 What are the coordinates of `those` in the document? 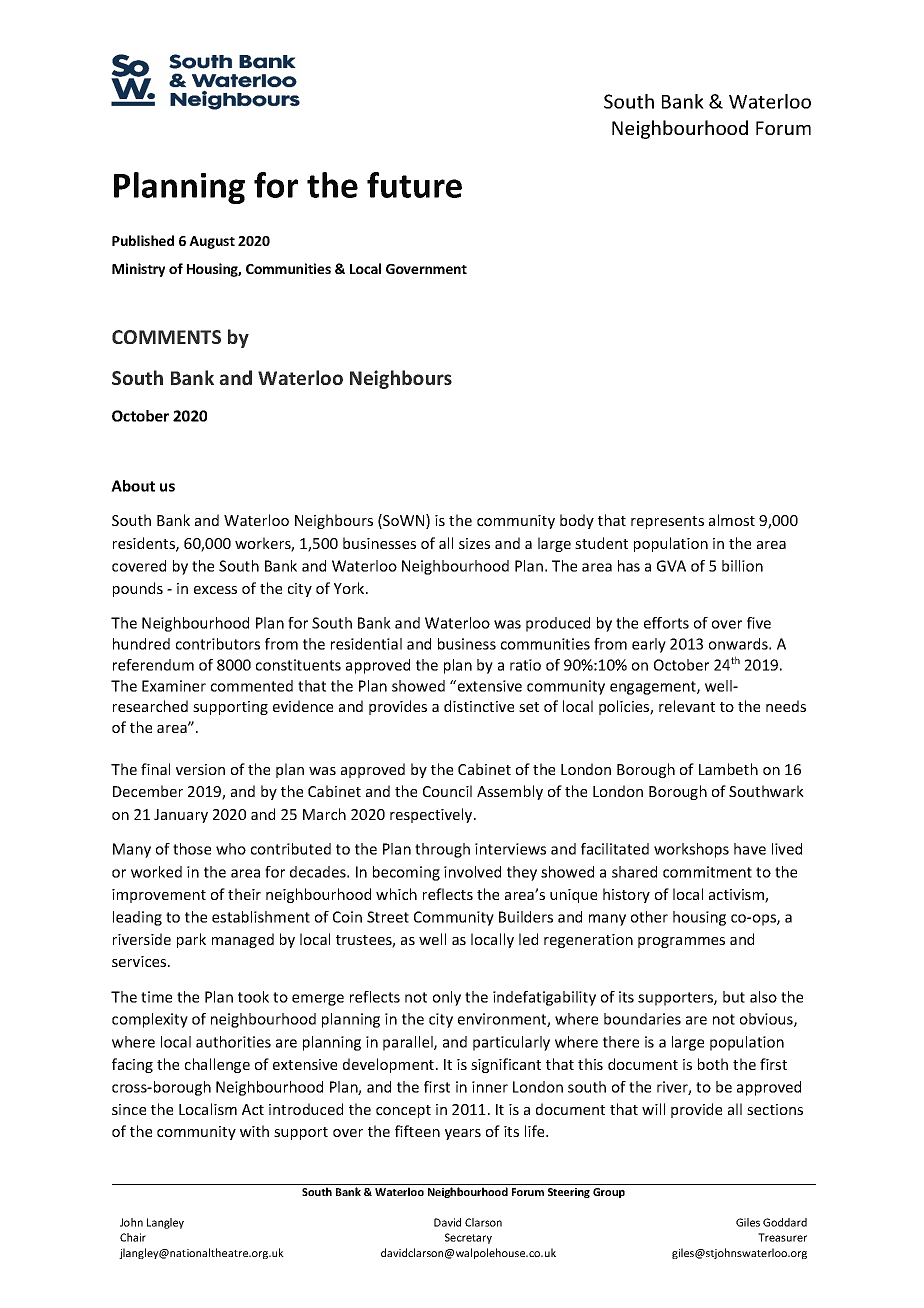 It's located at (192, 849).
